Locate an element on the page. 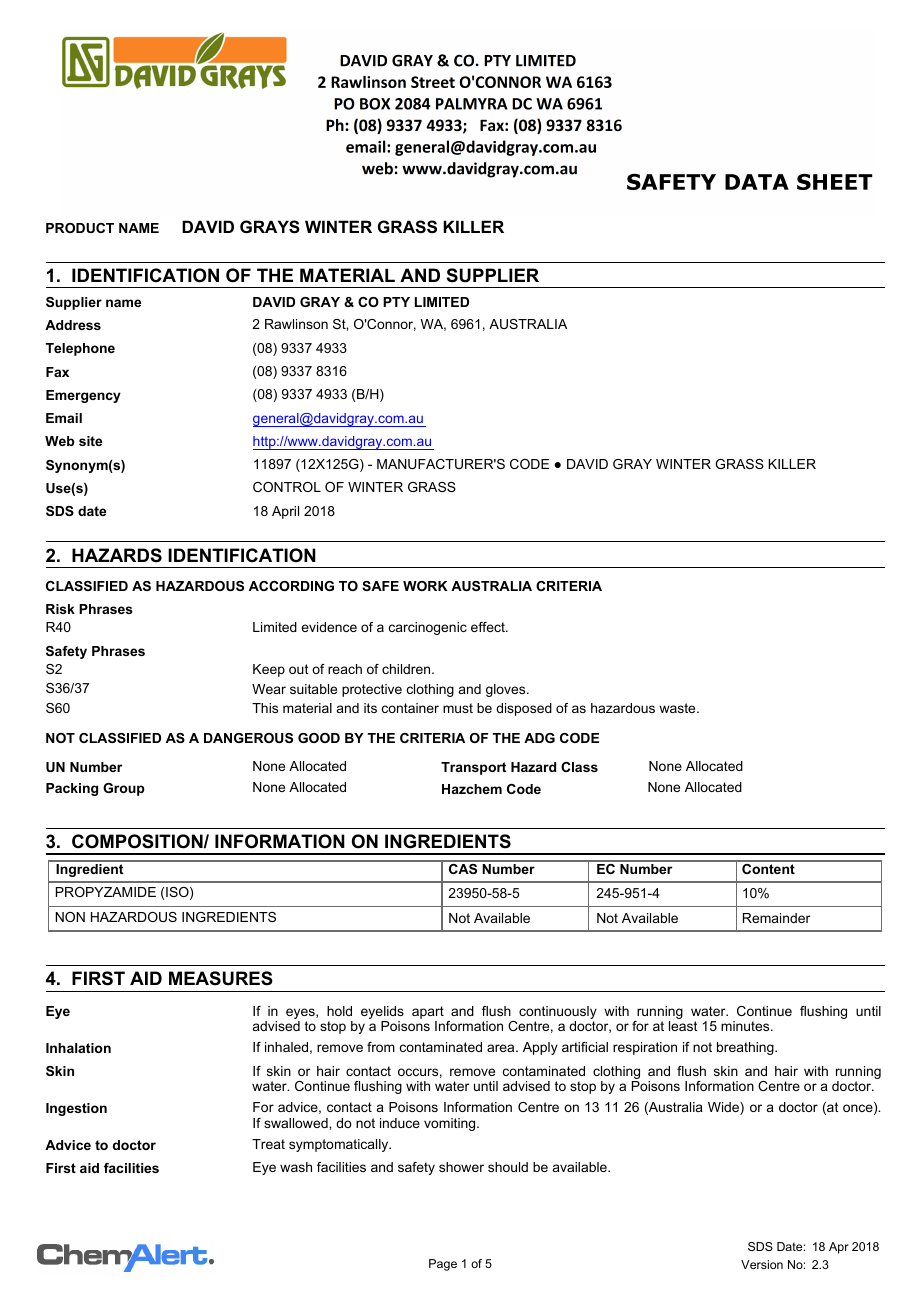 This image has height=1308, width=924. Group is located at coordinates (124, 789).
